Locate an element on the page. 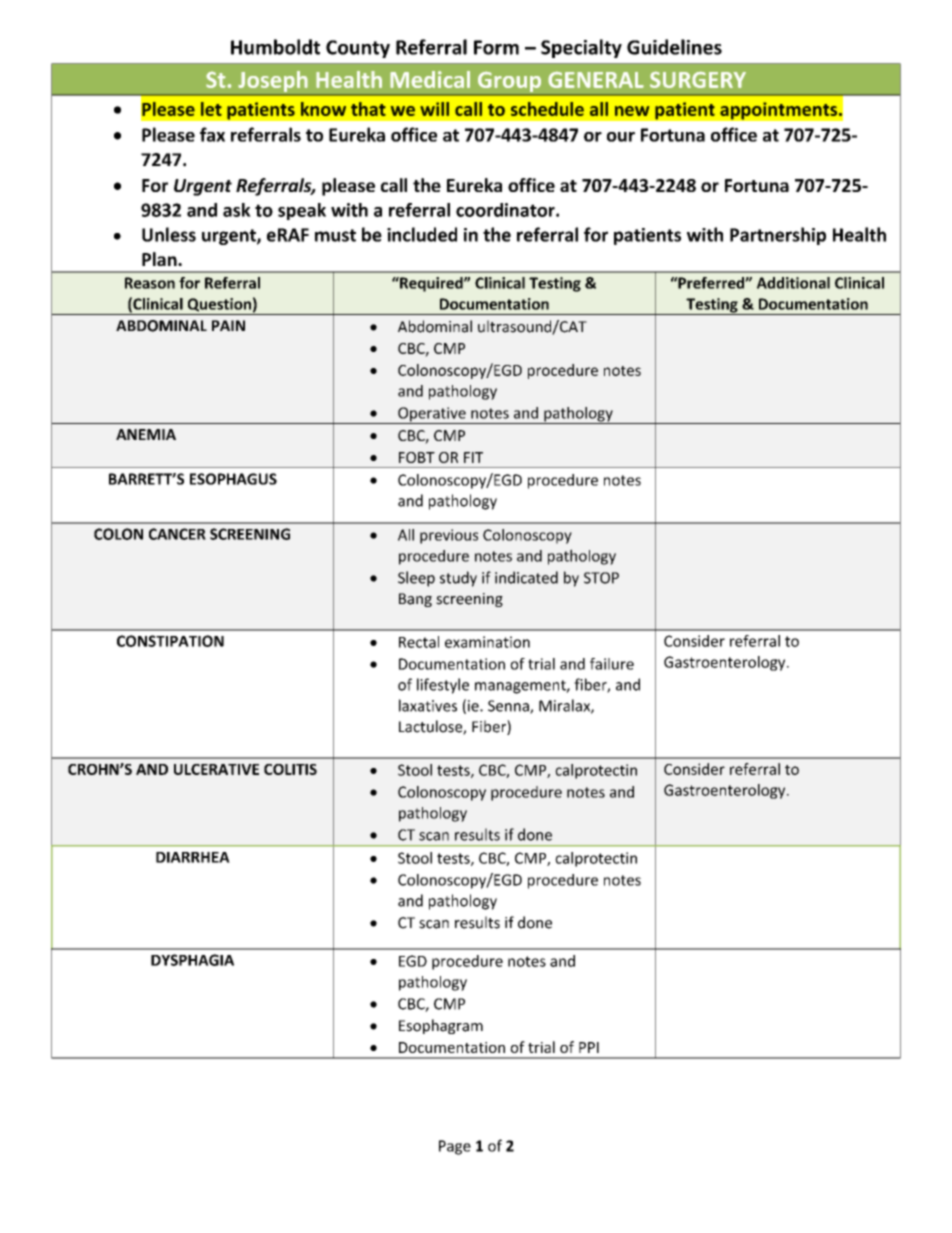 The height and width of the page is (1233, 952). DYSPHAGIA is located at coordinates (192, 960).
